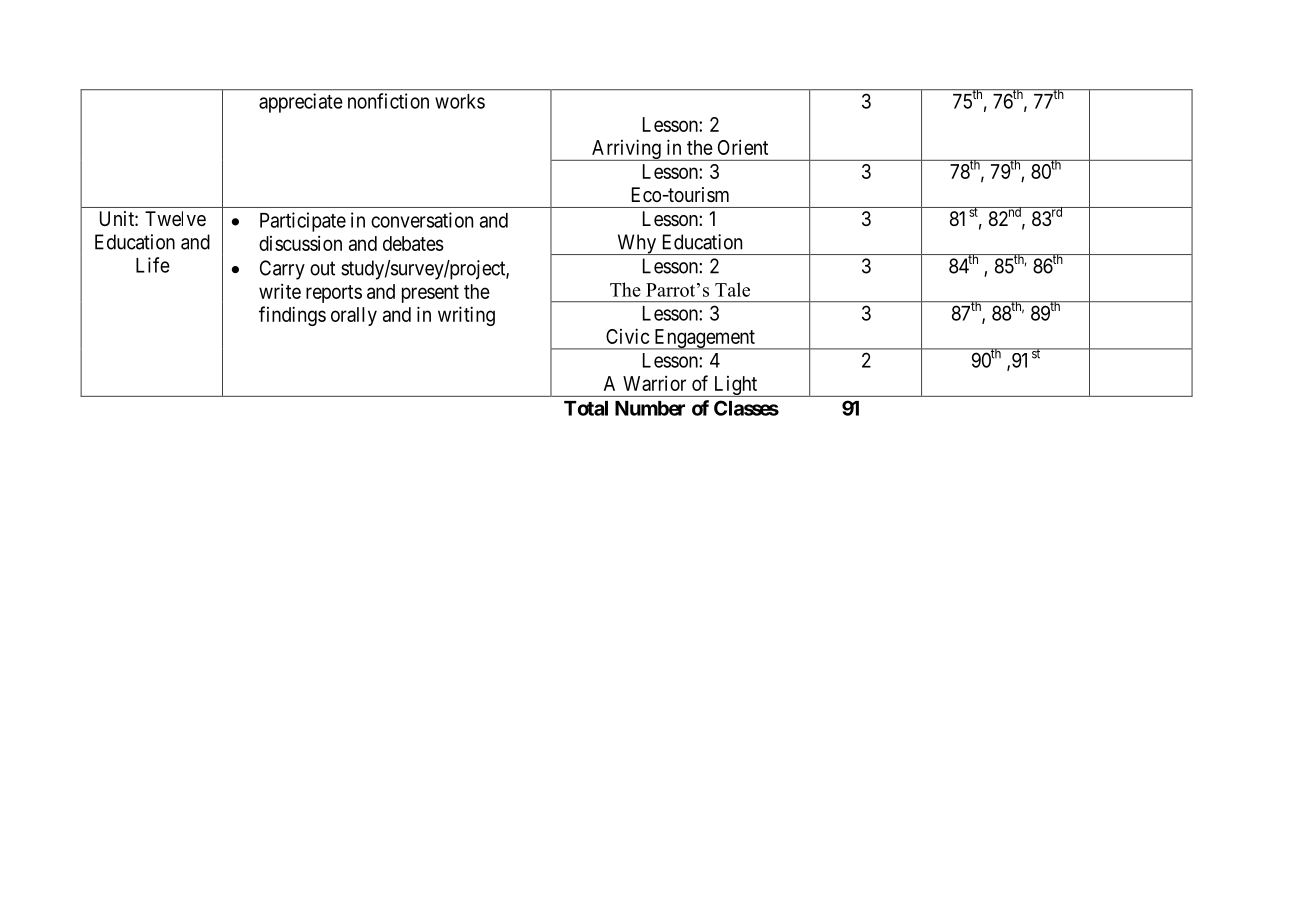  Describe the element at coordinates (743, 147) in the screenshot. I see `Orient` at that location.
